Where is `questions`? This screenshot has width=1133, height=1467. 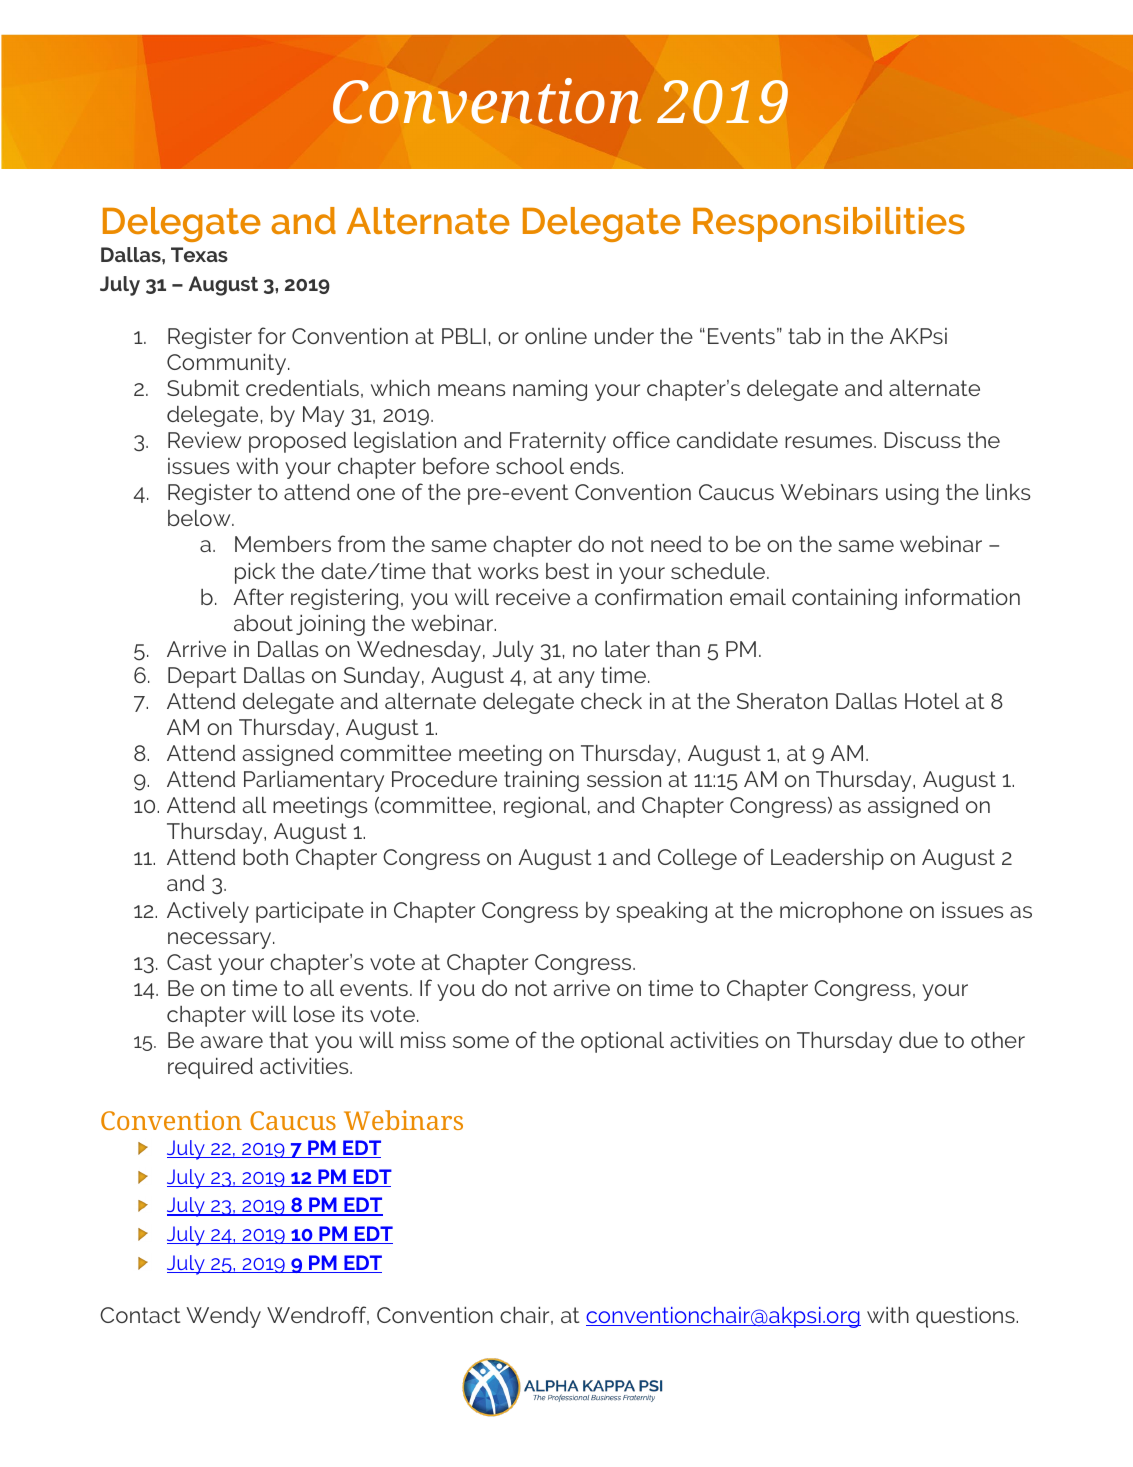
questions is located at coordinates (966, 1317).
